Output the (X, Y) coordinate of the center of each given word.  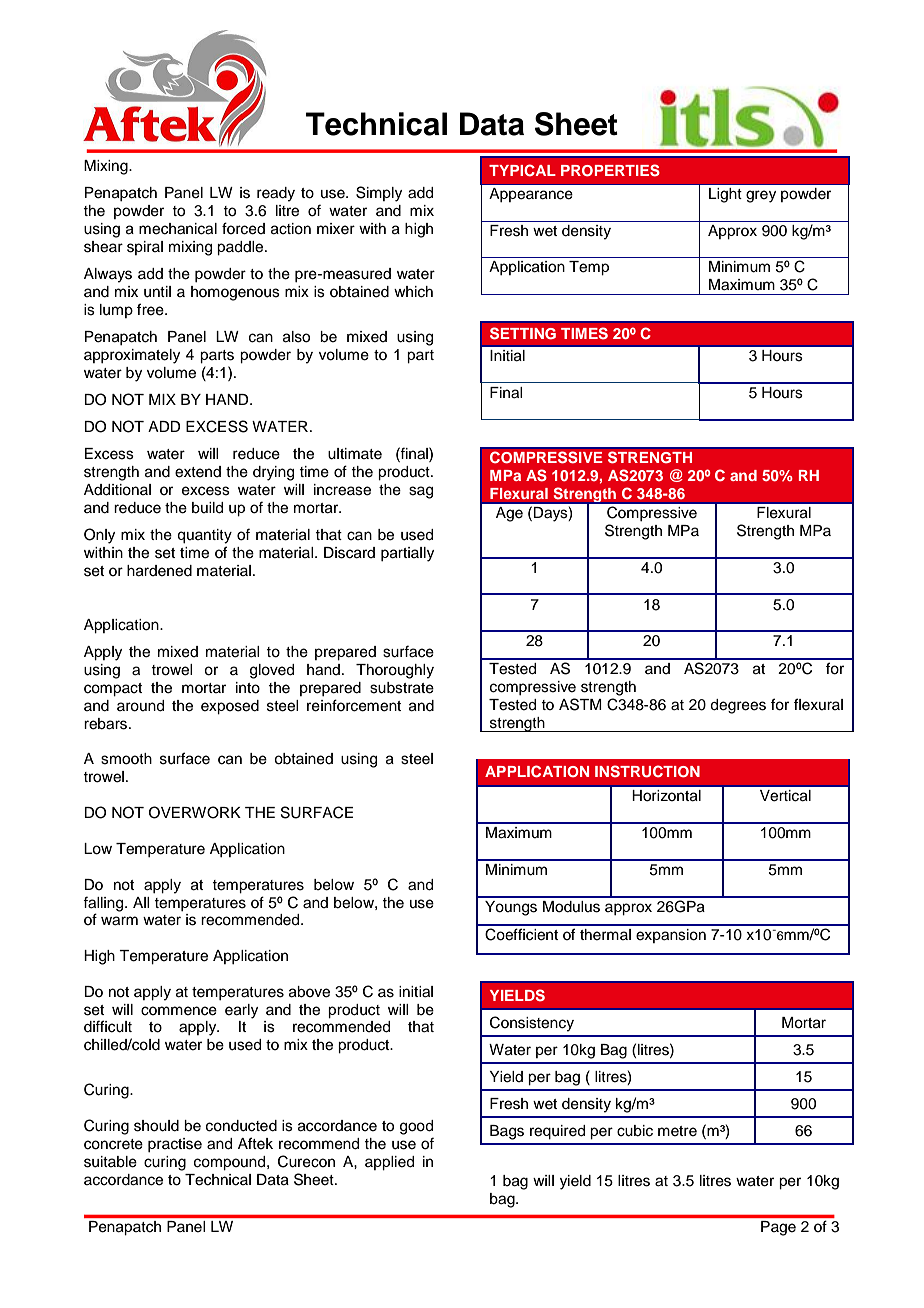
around (140, 706)
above (309, 992)
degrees (738, 706)
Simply (379, 194)
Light (725, 195)
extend (198, 472)
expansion (671, 936)
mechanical (178, 229)
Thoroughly (395, 671)
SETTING (523, 333)
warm (119, 921)
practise (175, 1145)
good (416, 1127)
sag (421, 492)
